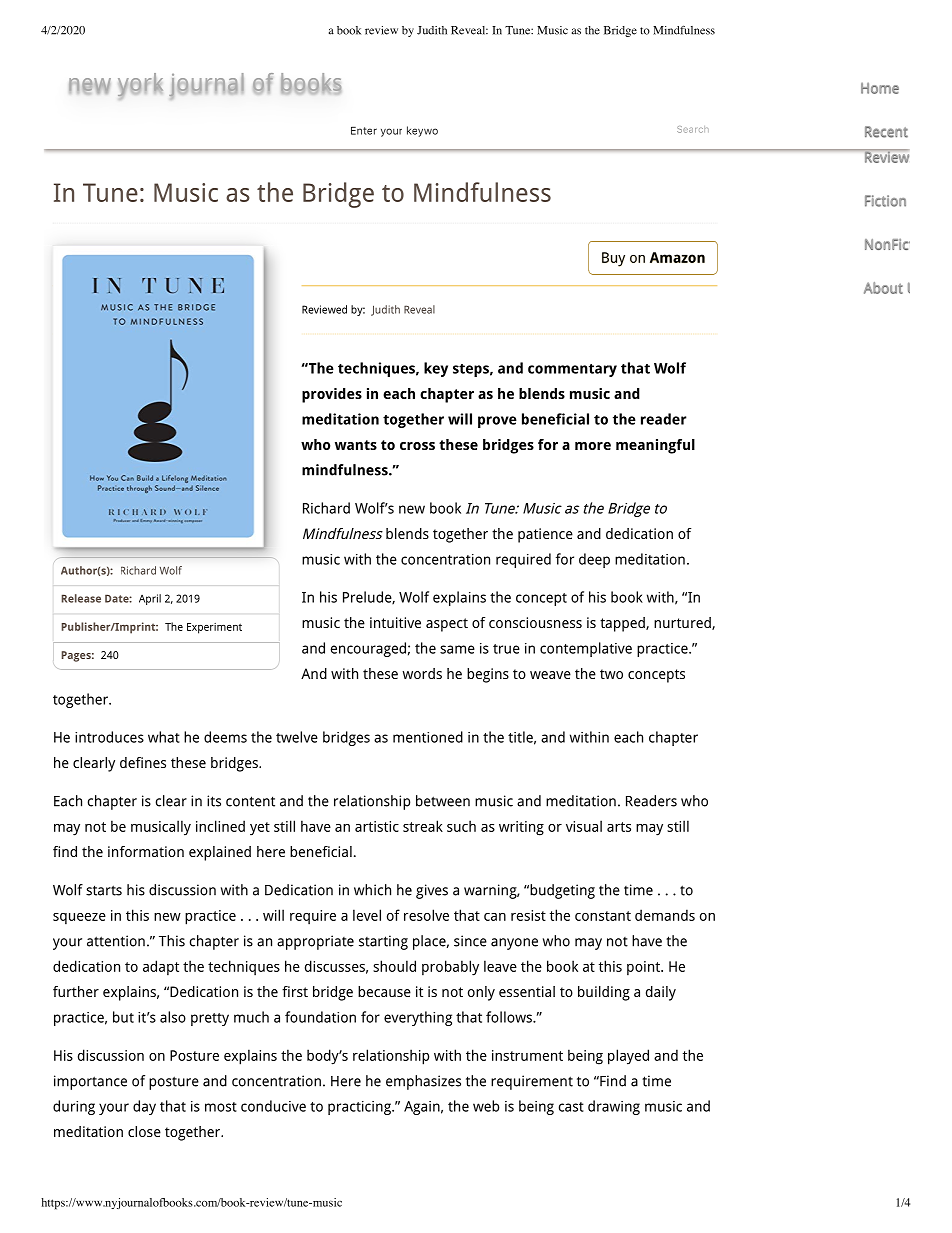 The height and width of the document is (1233, 952). I want to click on Enter, so click(364, 131).
